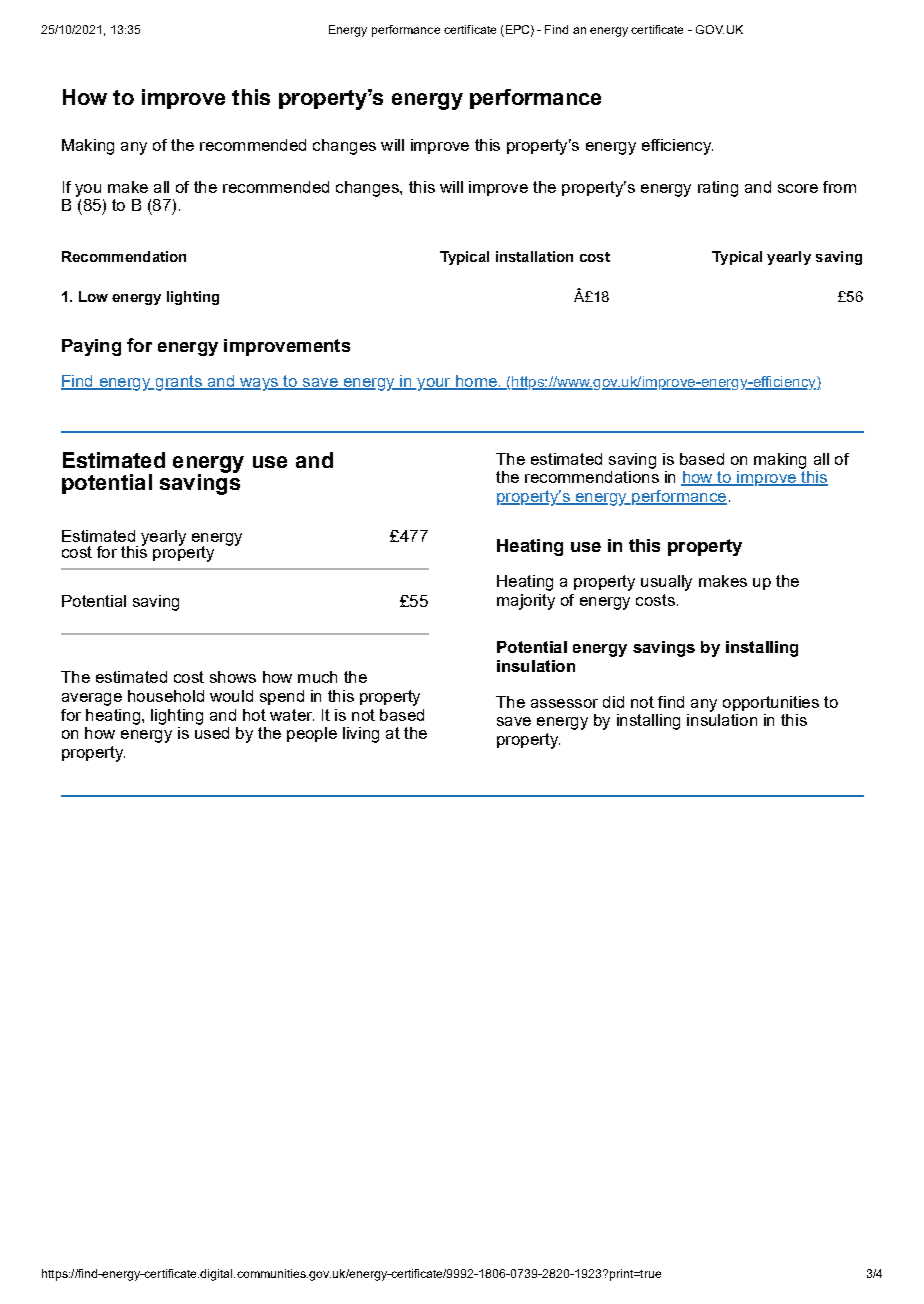 Image resolution: width=924 pixels, height=1304 pixels. Describe the element at coordinates (718, 189) in the page. I see `rating` at that location.
